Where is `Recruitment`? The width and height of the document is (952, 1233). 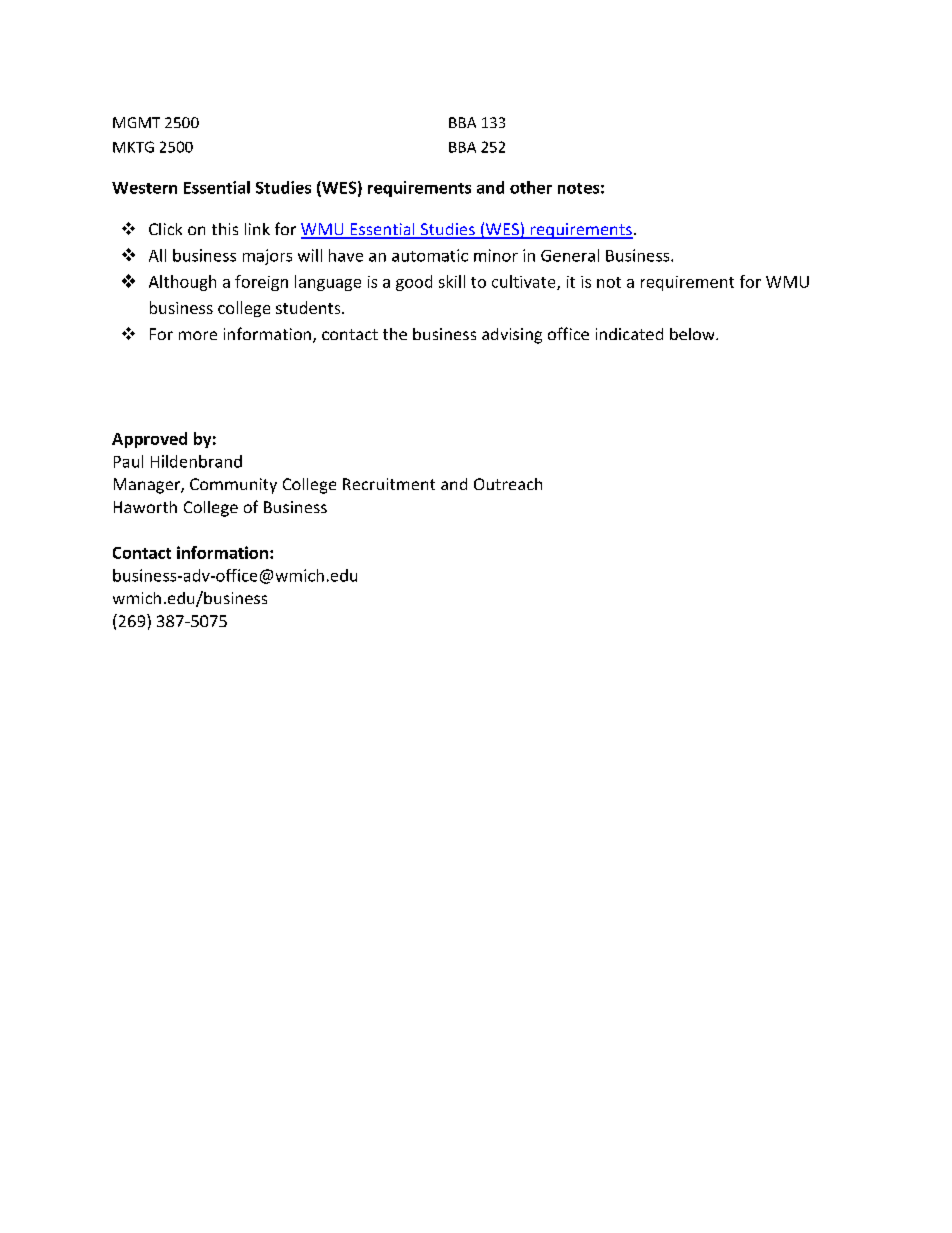
Recruitment is located at coordinates (389, 484).
